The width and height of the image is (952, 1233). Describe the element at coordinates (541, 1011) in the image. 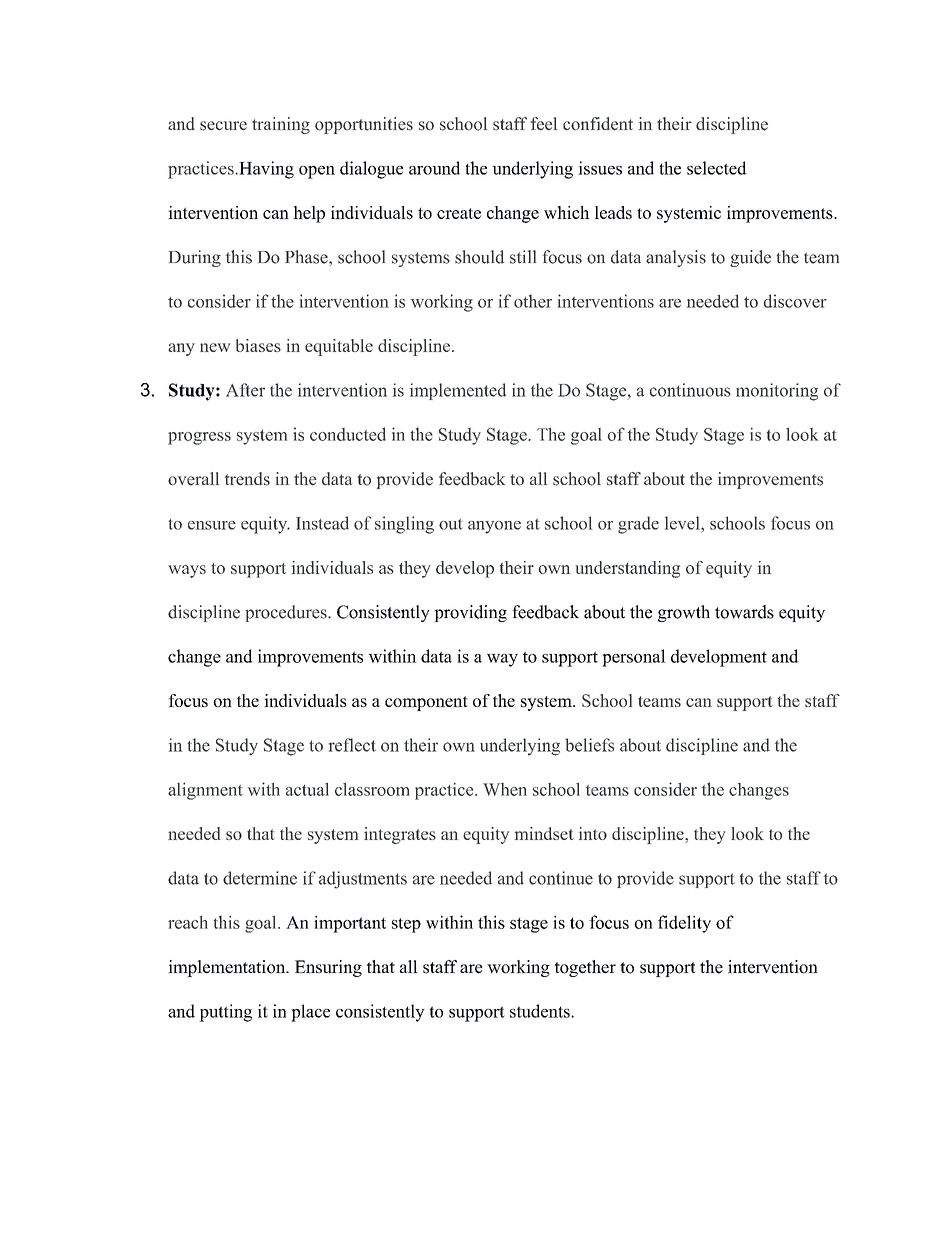

I see `students` at that location.
